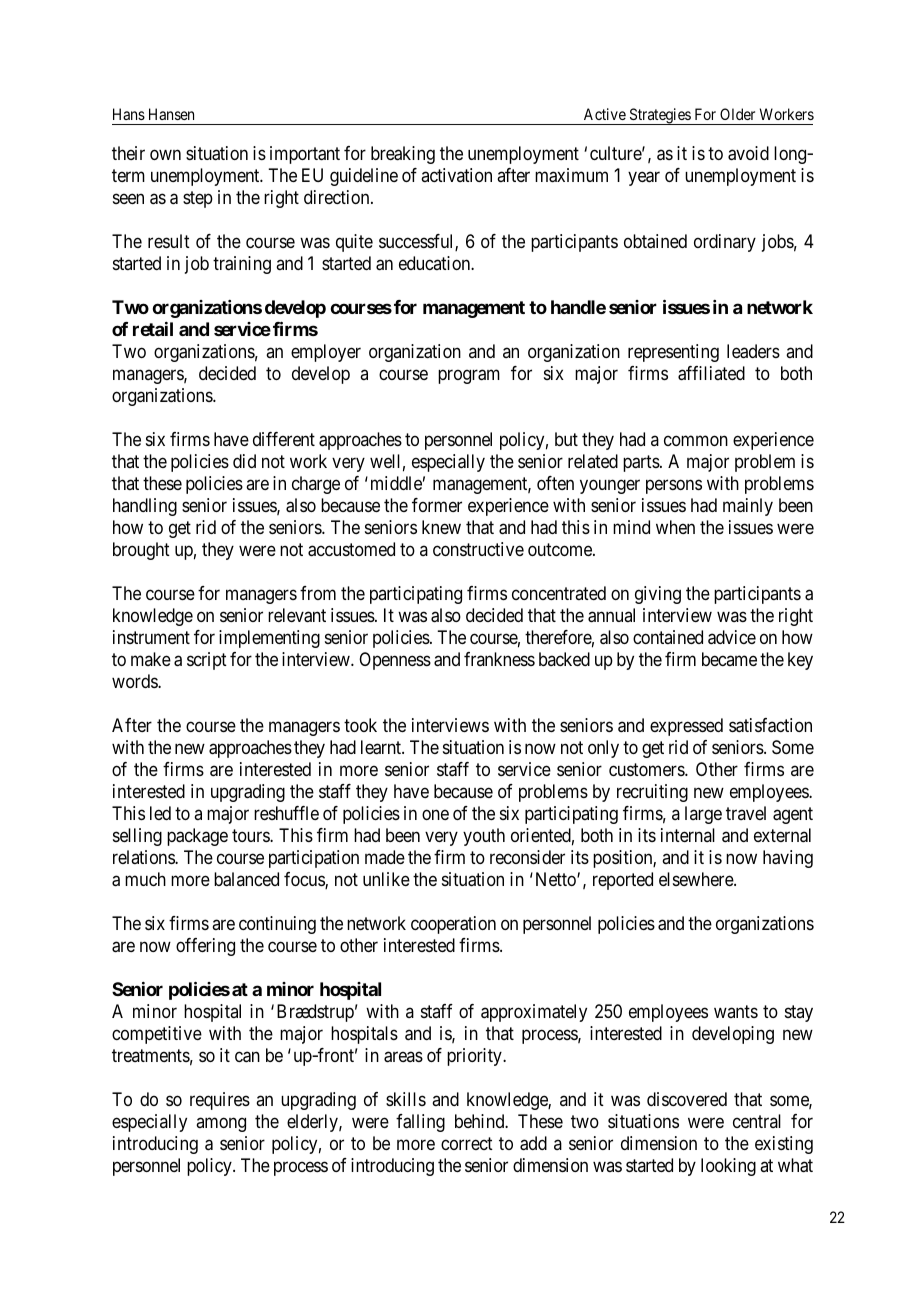  I want to click on advice, so click(732, 637).
